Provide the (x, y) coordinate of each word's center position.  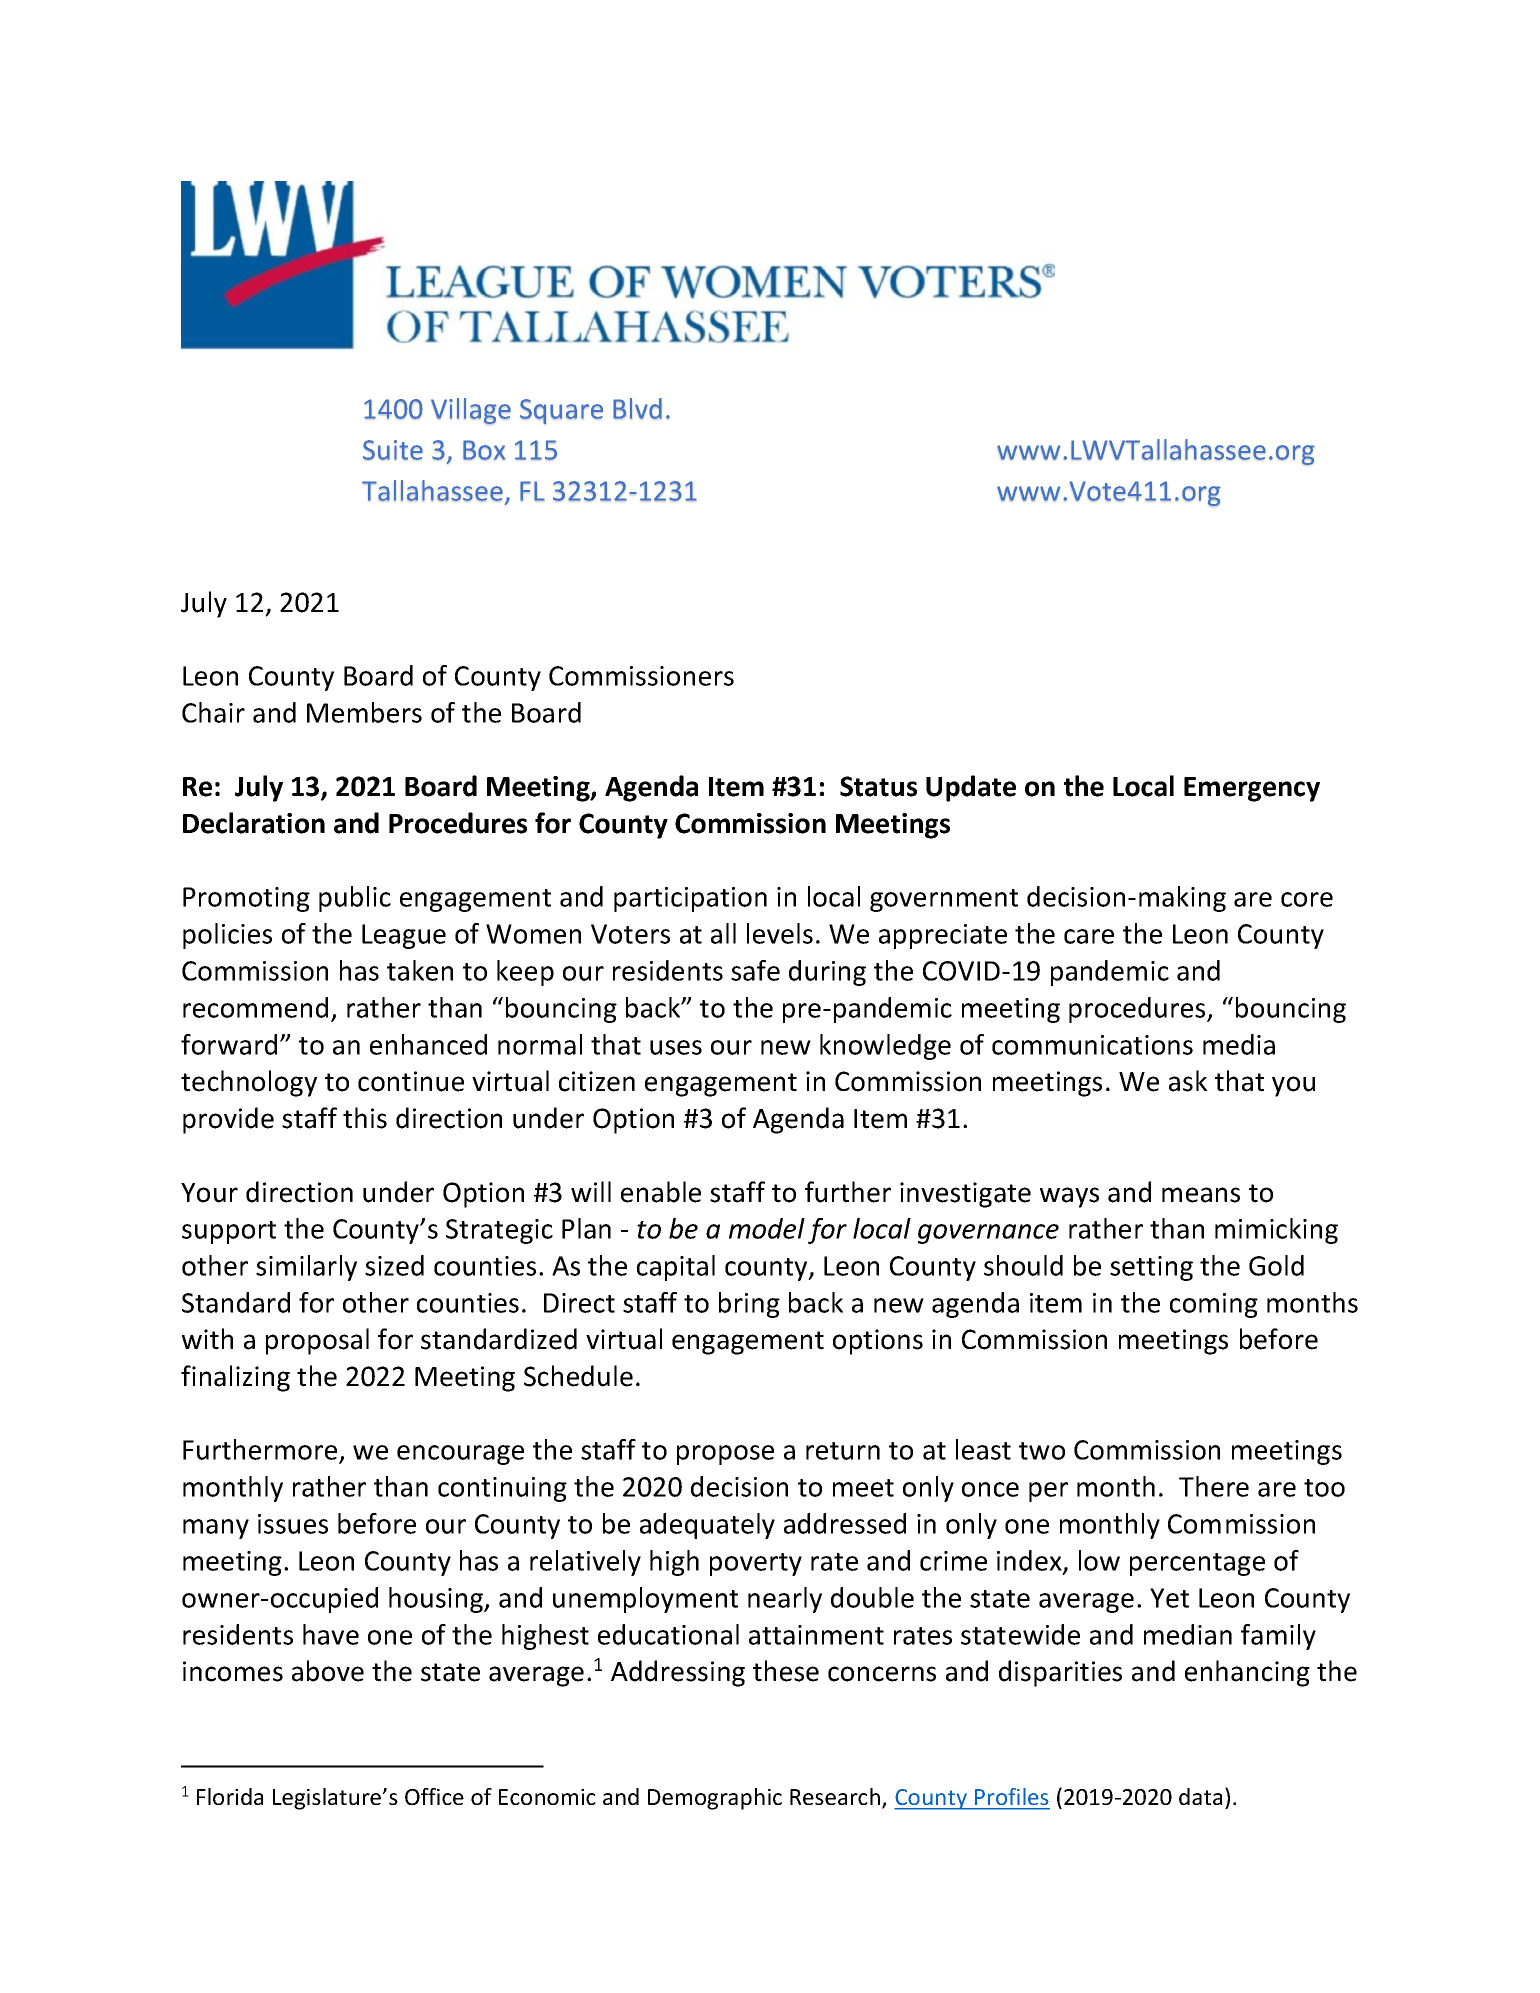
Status (878, 786)
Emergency (1252, 789)
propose (725, 1455)
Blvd (637, 408)
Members (364, 712)
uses (676, 1047)
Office (434, 1796)
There (1214, 1486)
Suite (393, 450)
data (1200, 1796)
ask (1188, 1081)
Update (971, 788)
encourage (460, 1455)
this (365, 1118)
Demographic (715, 1799)
